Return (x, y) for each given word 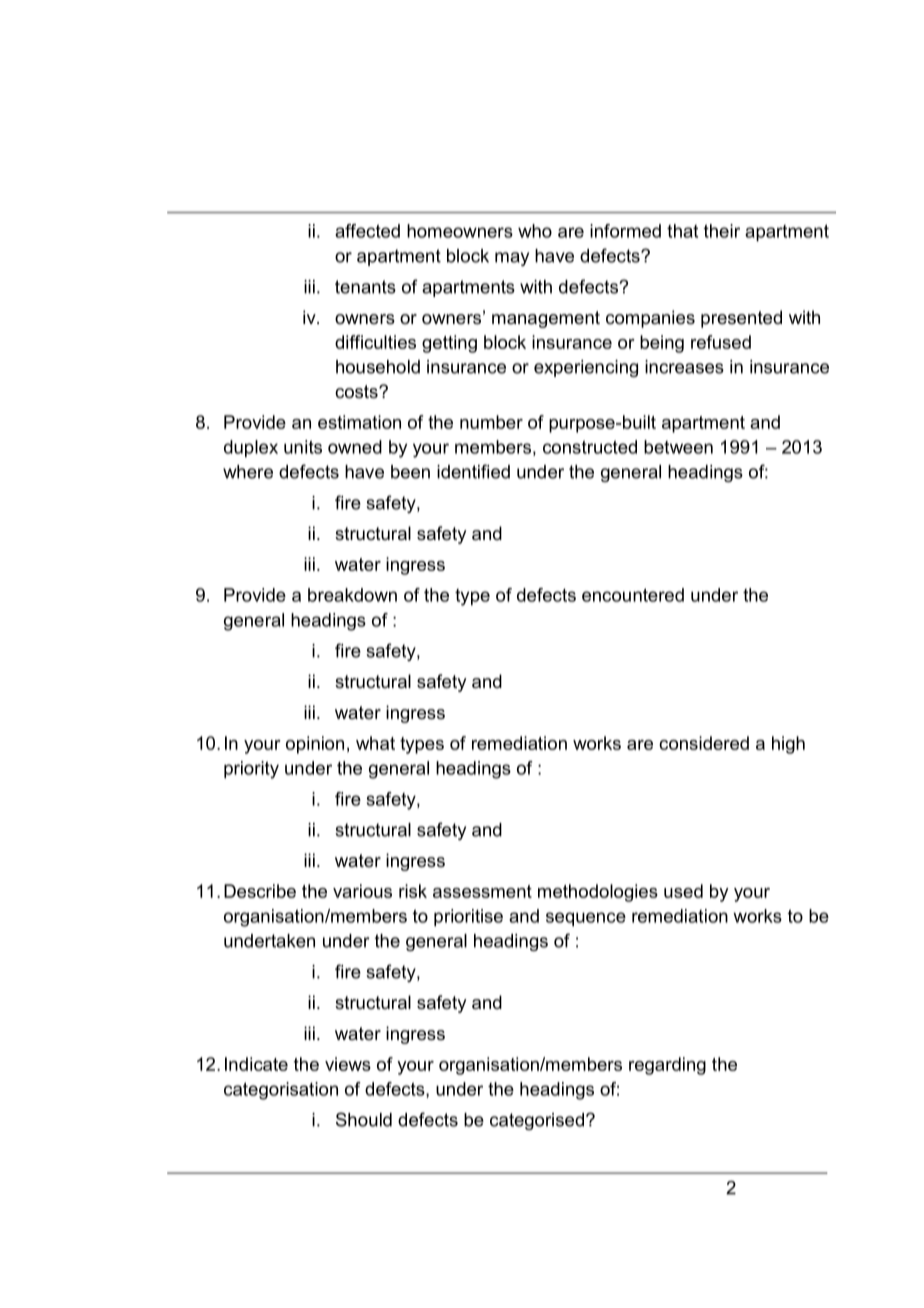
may (512, 259)
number (491, 422)
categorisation (281, 1091)
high (788, 745)
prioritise (468, 918)
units (303, 447)
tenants (365, 287)
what (375, 743)
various (362, 891)
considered (704, 743)
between (678, 447)
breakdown (352, 595)
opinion (315, 745)
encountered (633, 595)
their (722, 231)
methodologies (598, 893)
